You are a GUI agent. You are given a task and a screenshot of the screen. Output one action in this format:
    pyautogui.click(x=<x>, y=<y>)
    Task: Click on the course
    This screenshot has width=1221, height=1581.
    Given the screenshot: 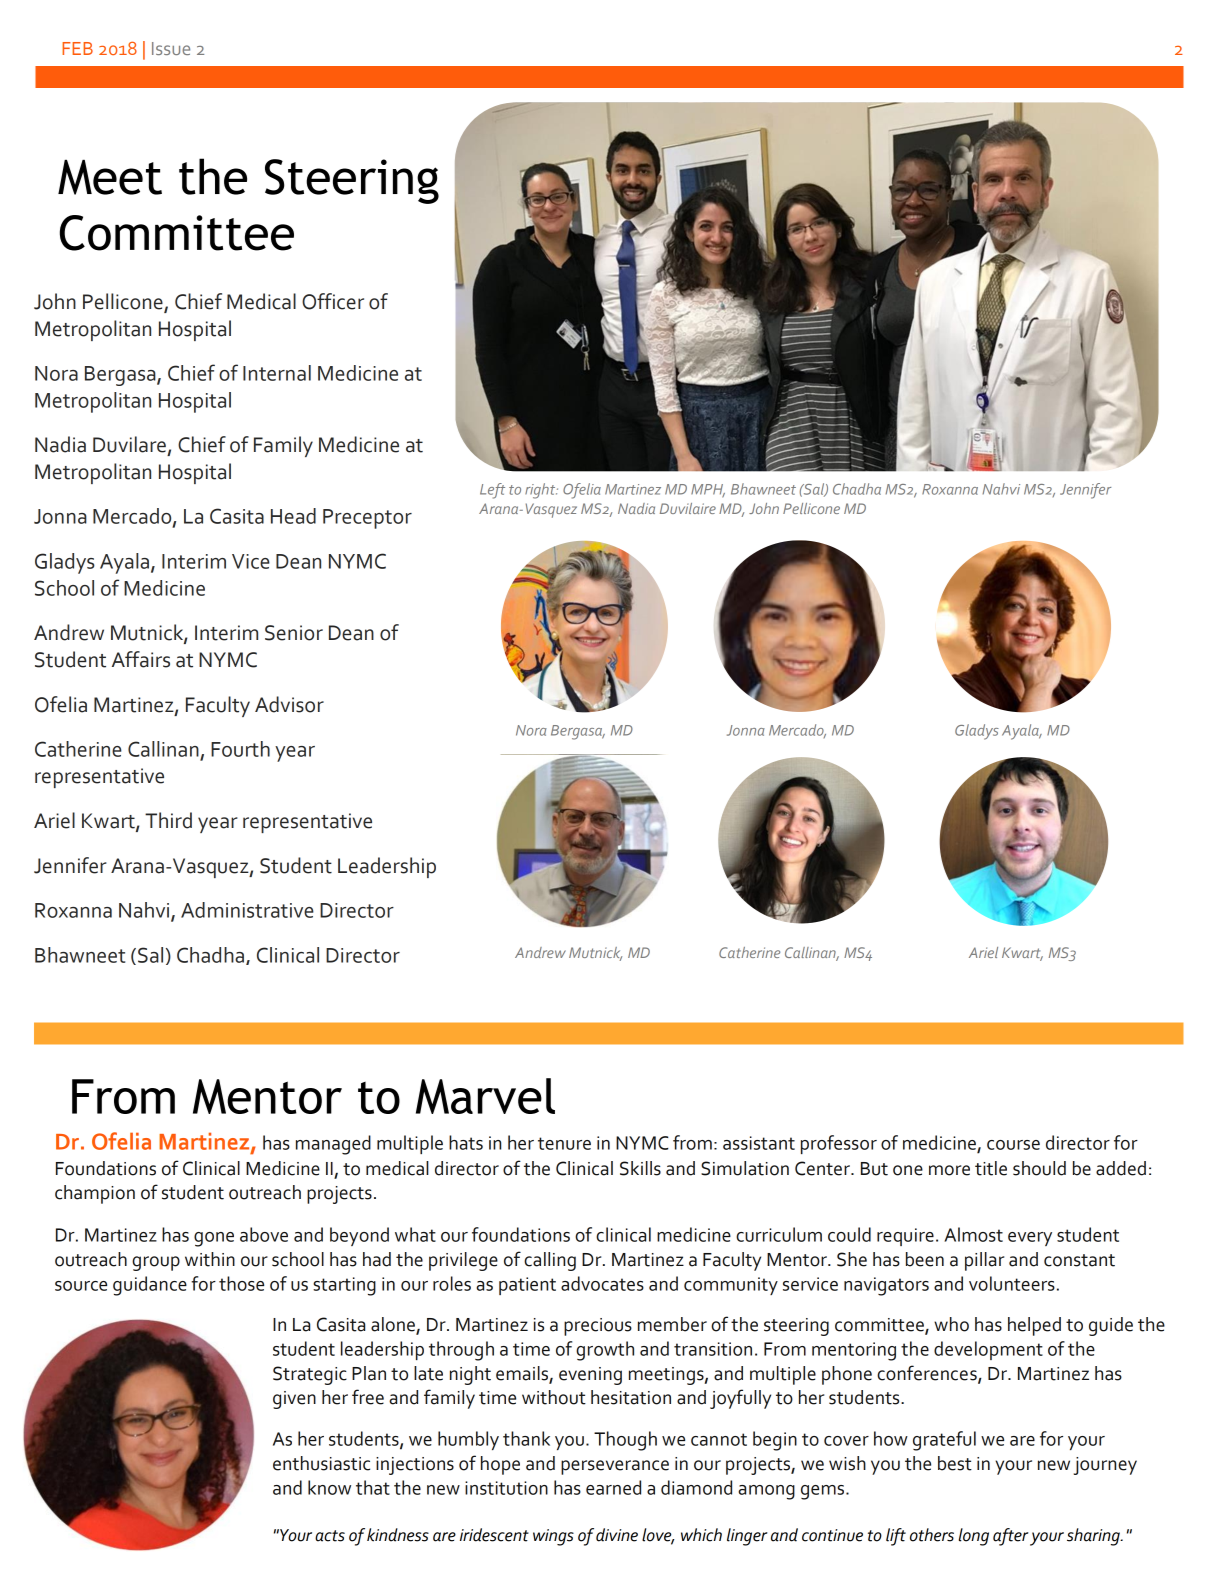 What is the action you would take?
    pyautogui.click(x=1013, y=1145)
